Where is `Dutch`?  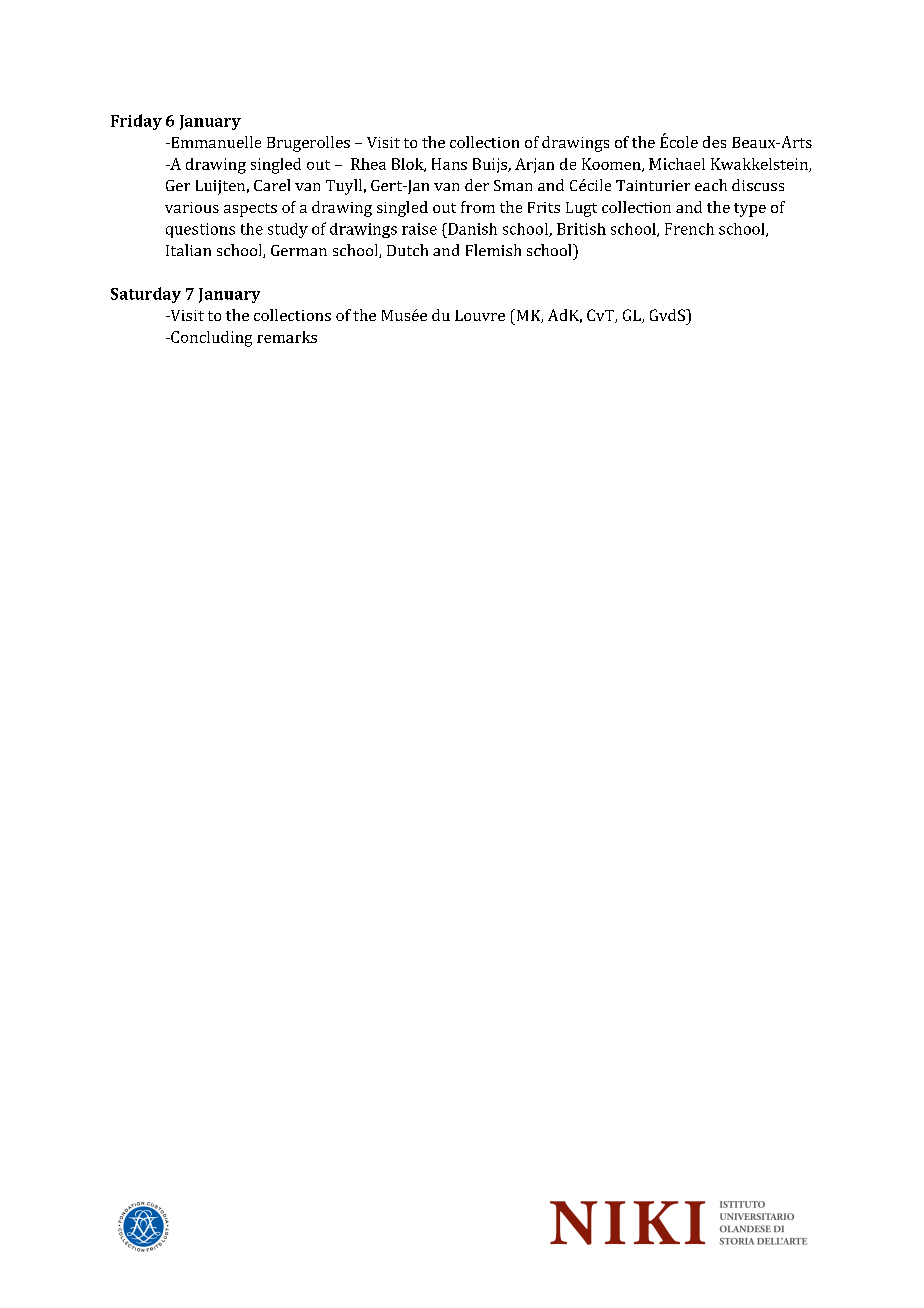 Dutch is located at coordinates (407, 250).
